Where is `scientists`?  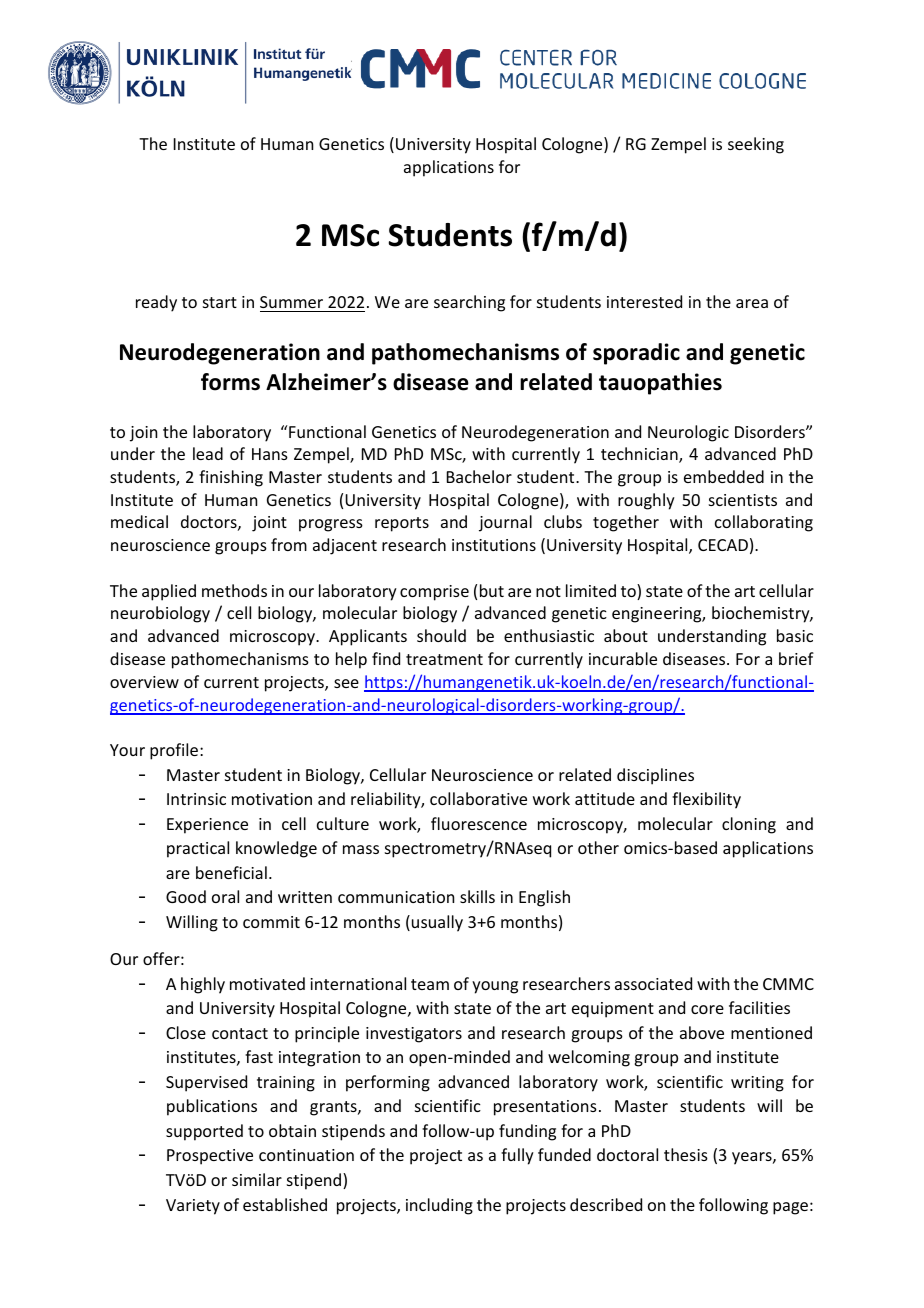
scientists is located at coordinates (743, 500).
